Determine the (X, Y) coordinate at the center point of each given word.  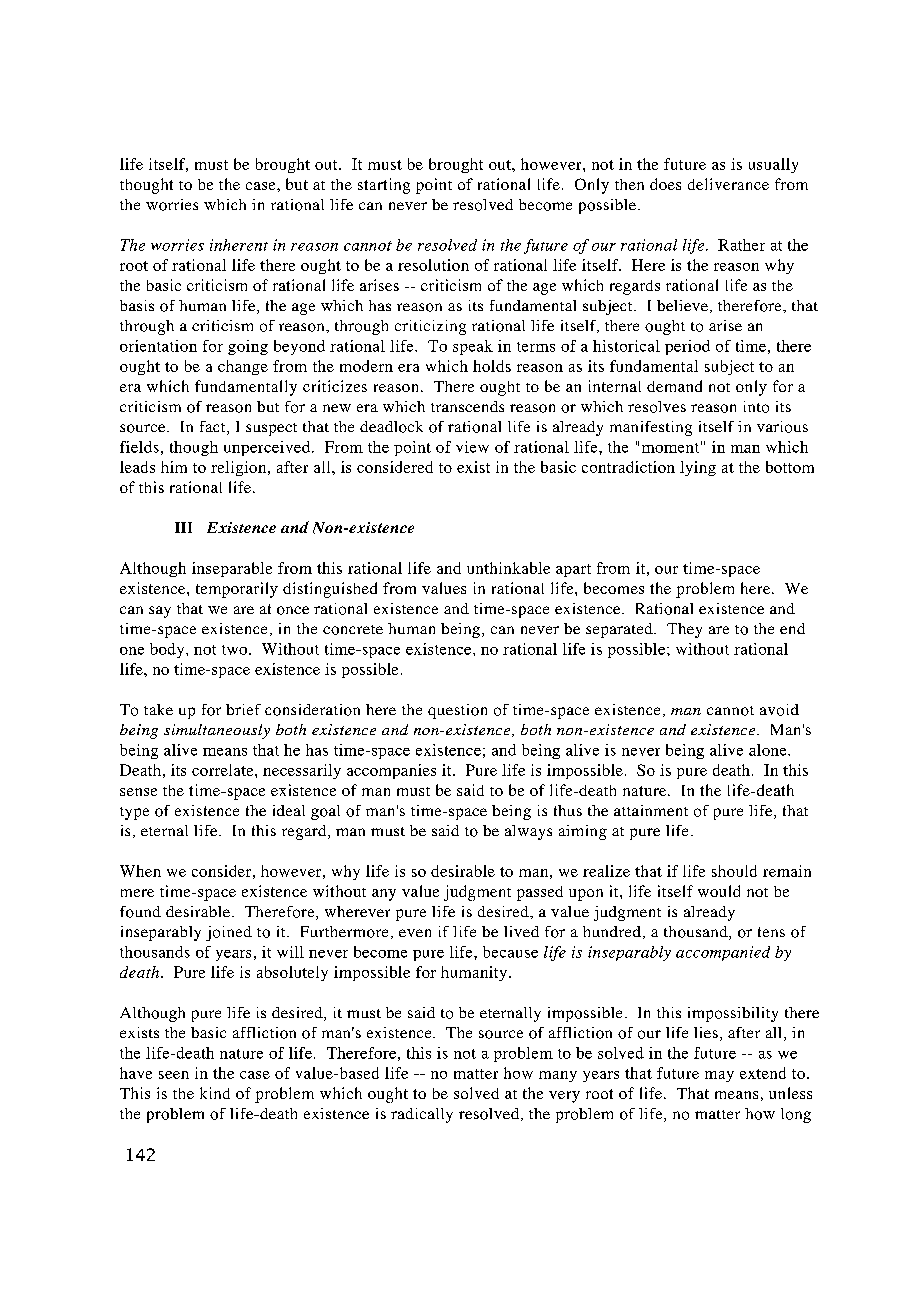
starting (384, 186)
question (457, 711)
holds (492, 366)
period (687, 347)
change (243, 367)
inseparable (232, 569)
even (415, 933)
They (684, 630)
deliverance (728, 184)
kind (215, 1093)
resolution (433, 265)
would (719, 891)
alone (769, 750)
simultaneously (217, 731)
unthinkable (508, 568)
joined (229, 933)
